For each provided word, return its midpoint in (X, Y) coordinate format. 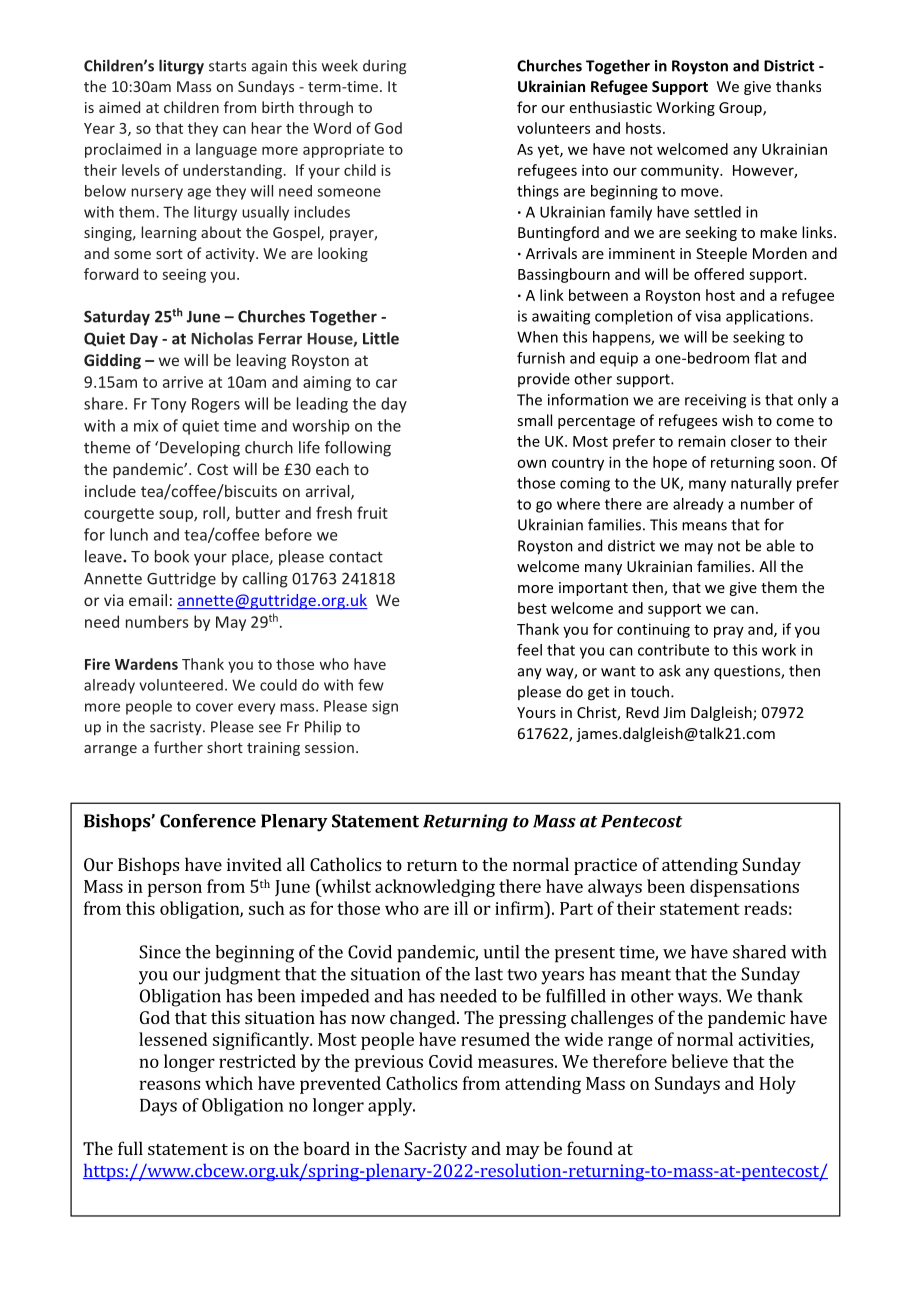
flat (765, 358)
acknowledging (435, 888)
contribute (673, 650)
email (148, 600)
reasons (169, 1085)
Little (381, 338)
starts (227, 66)
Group (741, 109)
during (384, 67)
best (532, 608)
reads (765, 908)
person (175, 890)
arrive (183, 382)
